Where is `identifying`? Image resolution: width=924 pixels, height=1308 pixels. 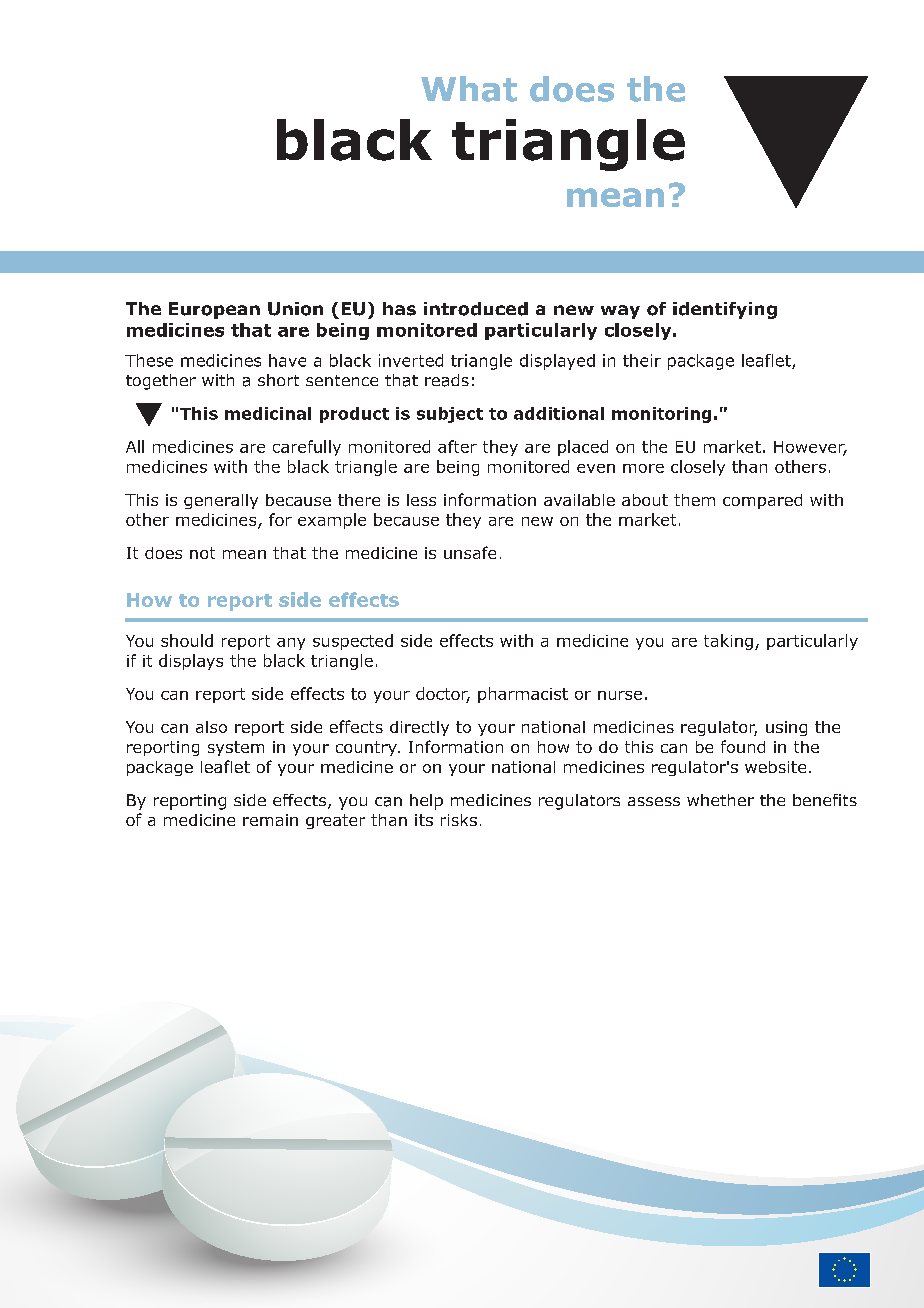
identifying is located at coordinates (725, 310).
